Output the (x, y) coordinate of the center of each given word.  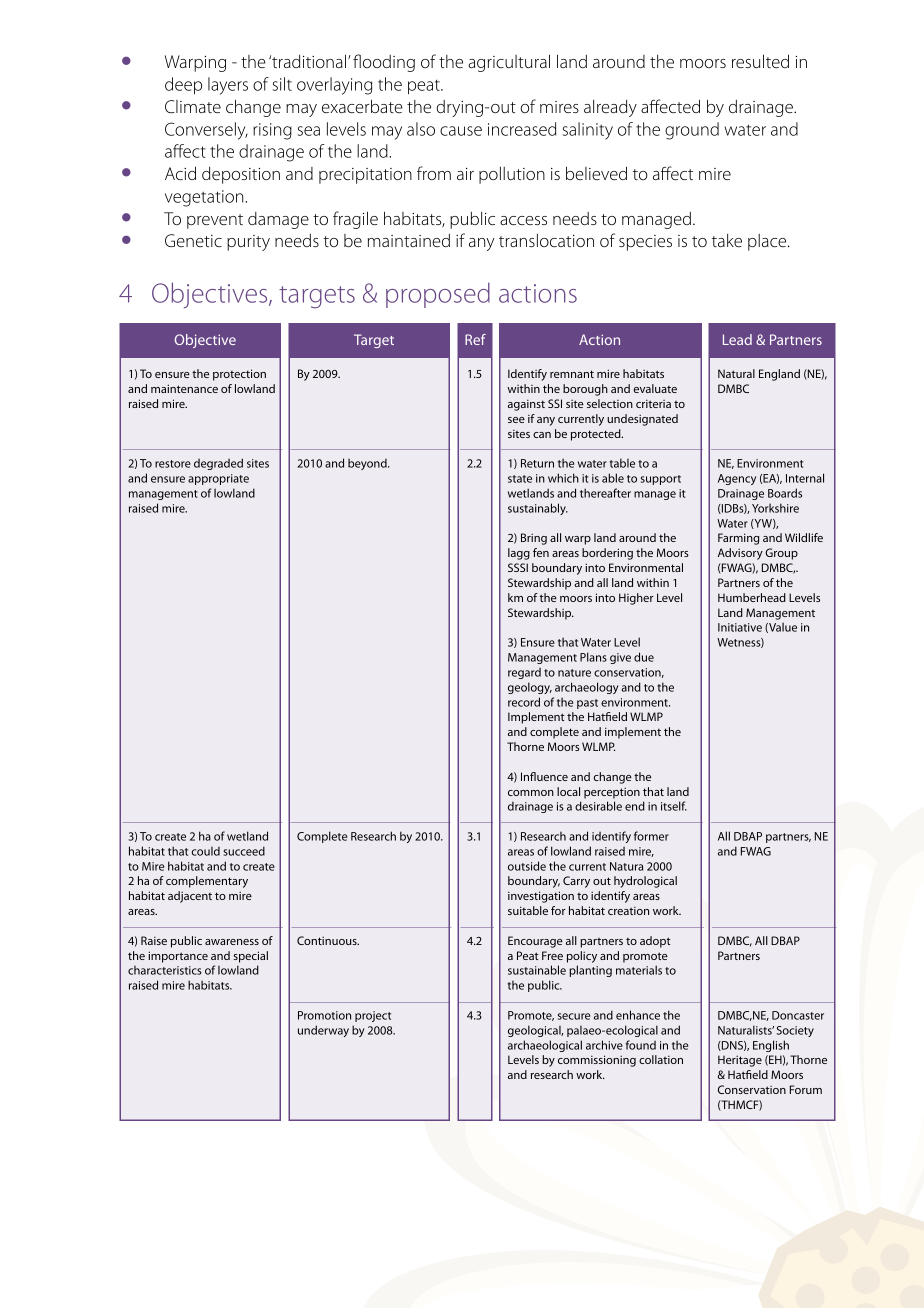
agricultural (509, 63)
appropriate (218, 479)
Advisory (740, 554)
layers (228, 86)
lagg (519, 554)
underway (323, 1031)
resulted (760, 61)
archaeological (545, 1046)
